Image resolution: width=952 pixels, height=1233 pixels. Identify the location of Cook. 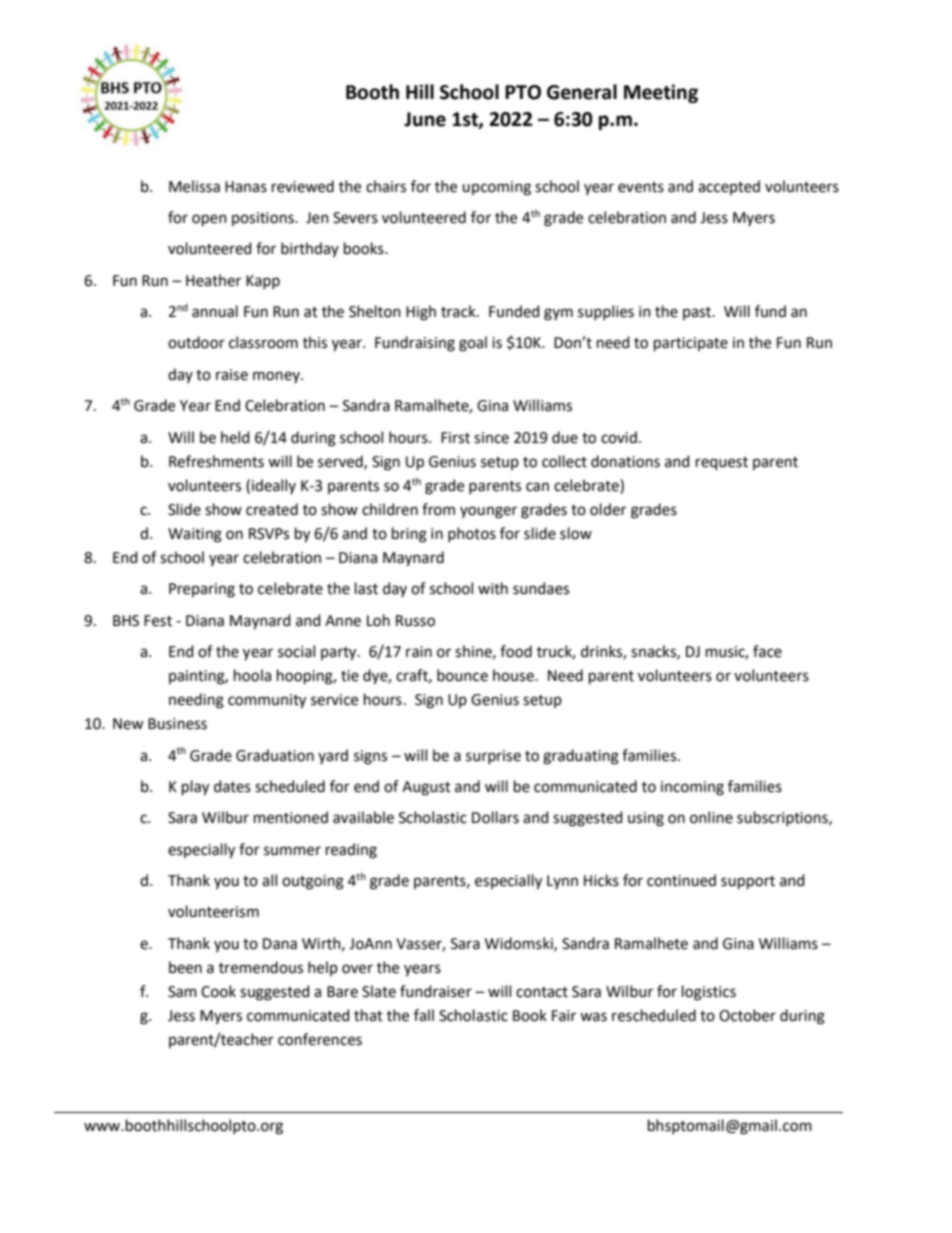
(218, 991).
